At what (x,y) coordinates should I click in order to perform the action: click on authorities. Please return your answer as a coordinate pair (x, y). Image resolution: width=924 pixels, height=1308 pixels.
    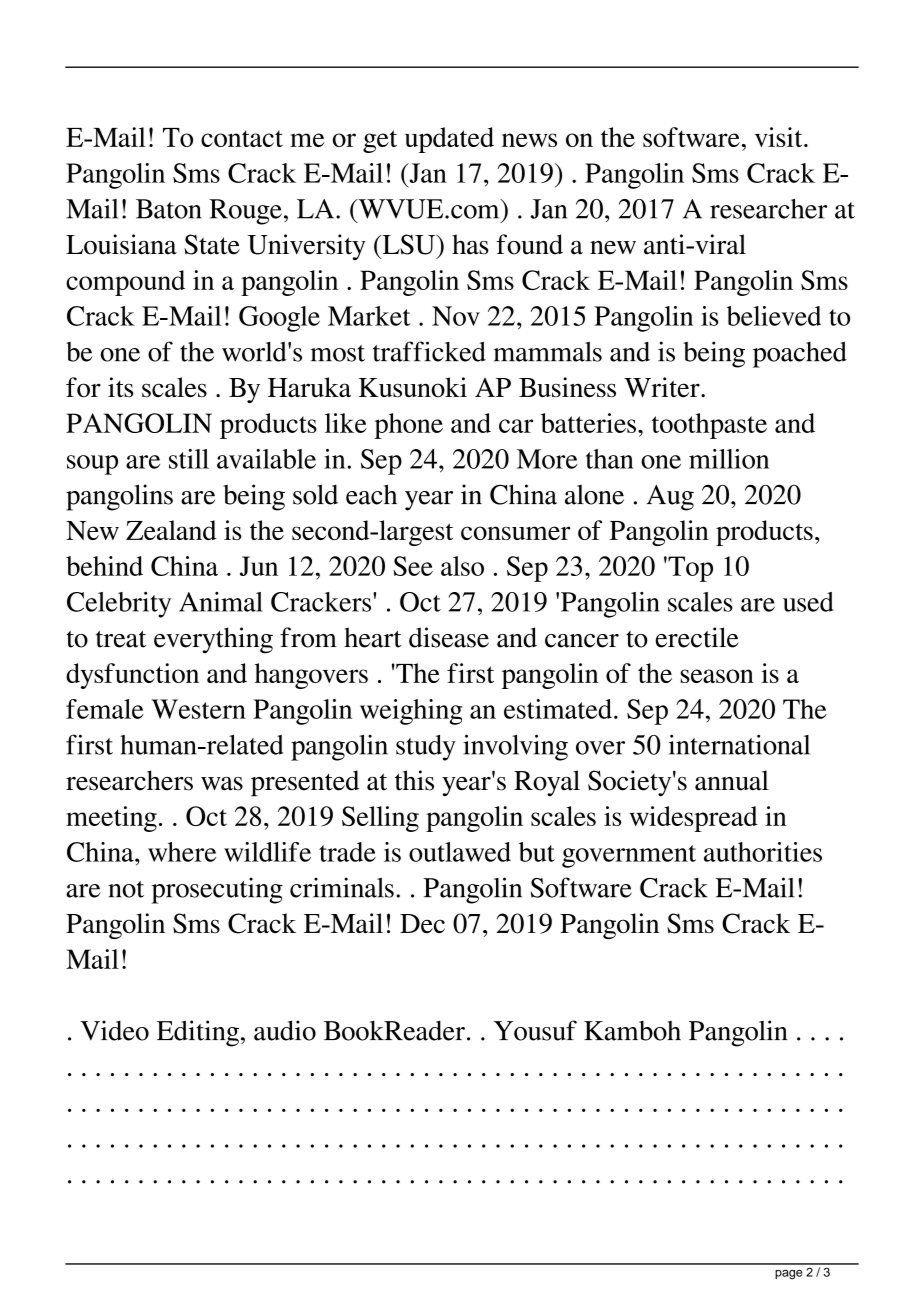
    Looking at the image, I should click on (763, 852).
